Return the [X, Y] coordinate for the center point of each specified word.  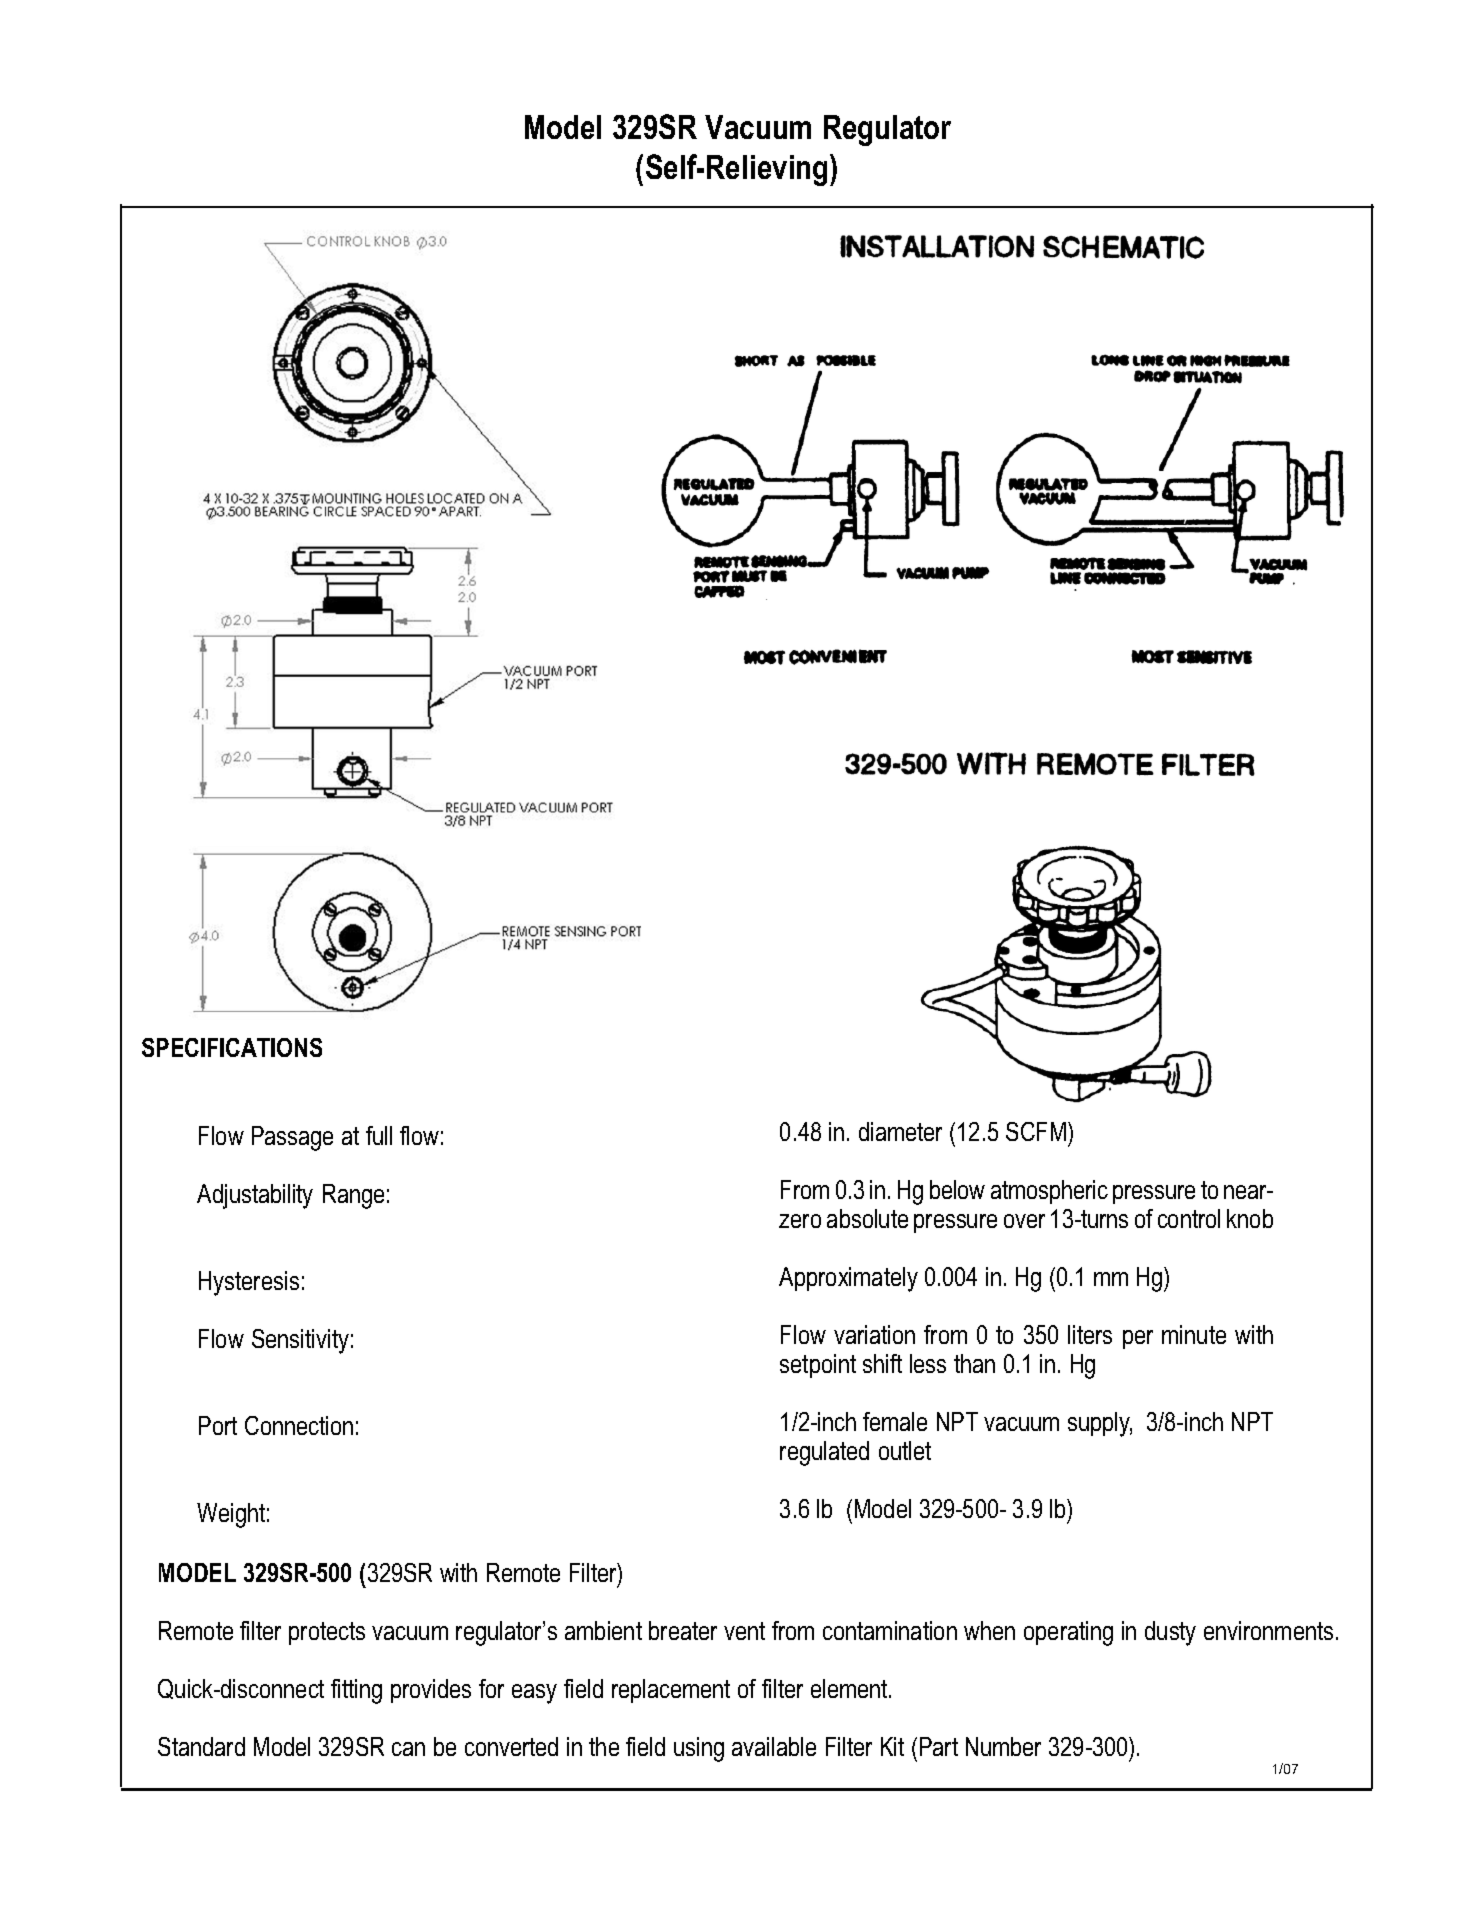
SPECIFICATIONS [232, 1047]
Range [353, 1196]
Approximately [848, 1279]
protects [327, 1633]
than [974, 1363]
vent [744, 1631]
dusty [1170, 1633]
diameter [900, 1131]
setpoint [818, 1366]
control [1189, 1218]
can [408, 1749]
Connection [299, 1425]
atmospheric [1049, 1192]
